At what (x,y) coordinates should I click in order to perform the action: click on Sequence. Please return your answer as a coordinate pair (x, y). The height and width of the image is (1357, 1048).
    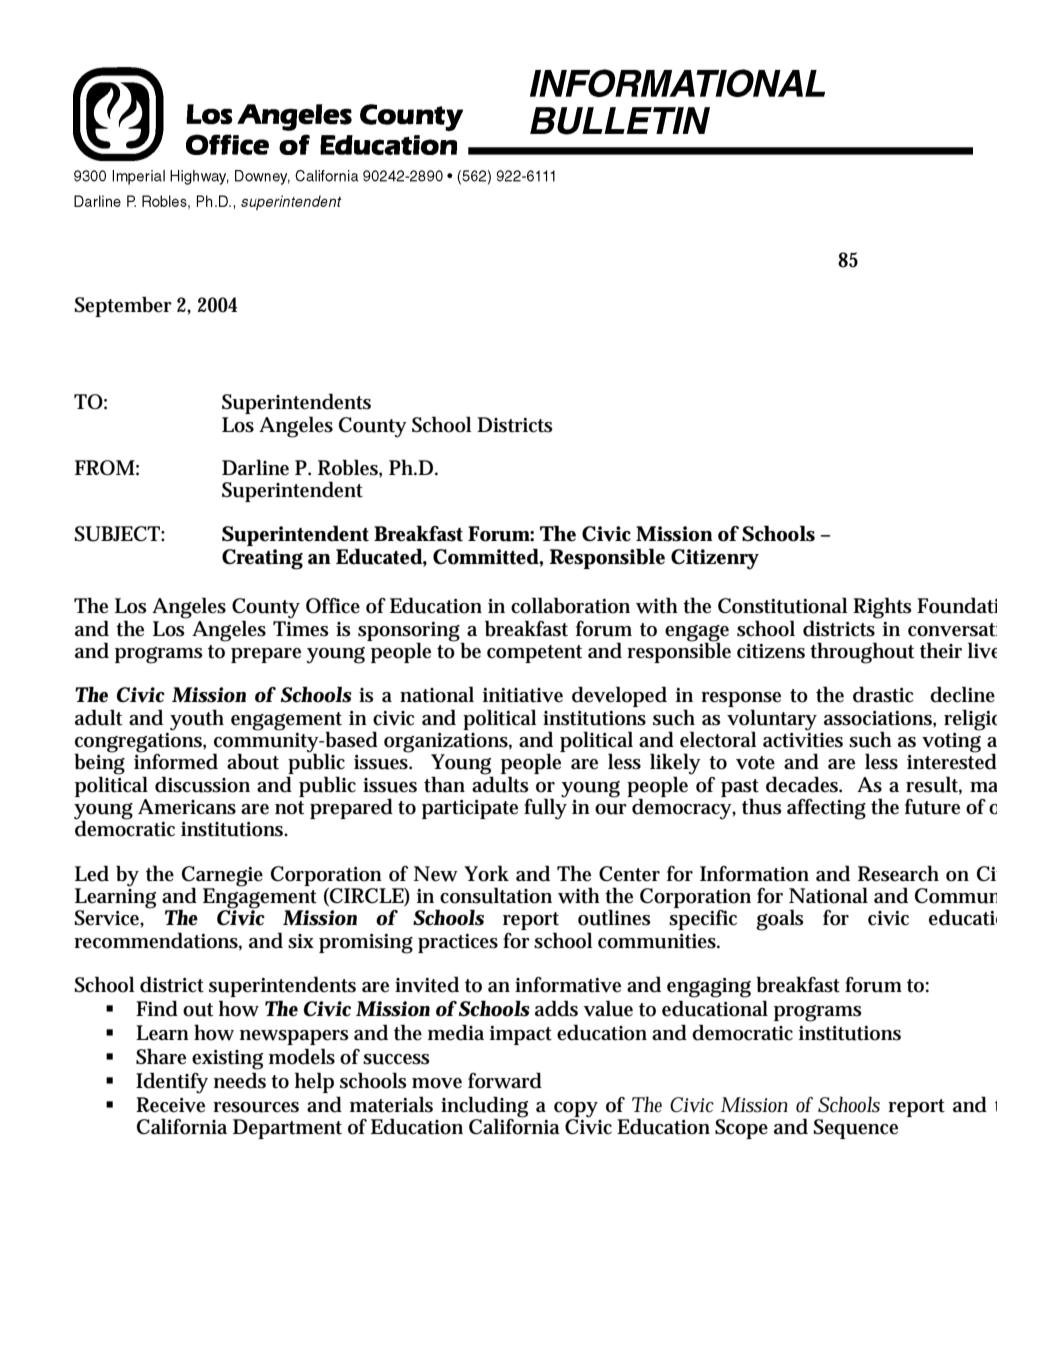
    Looking at the image, I should click on (855, 1129).
